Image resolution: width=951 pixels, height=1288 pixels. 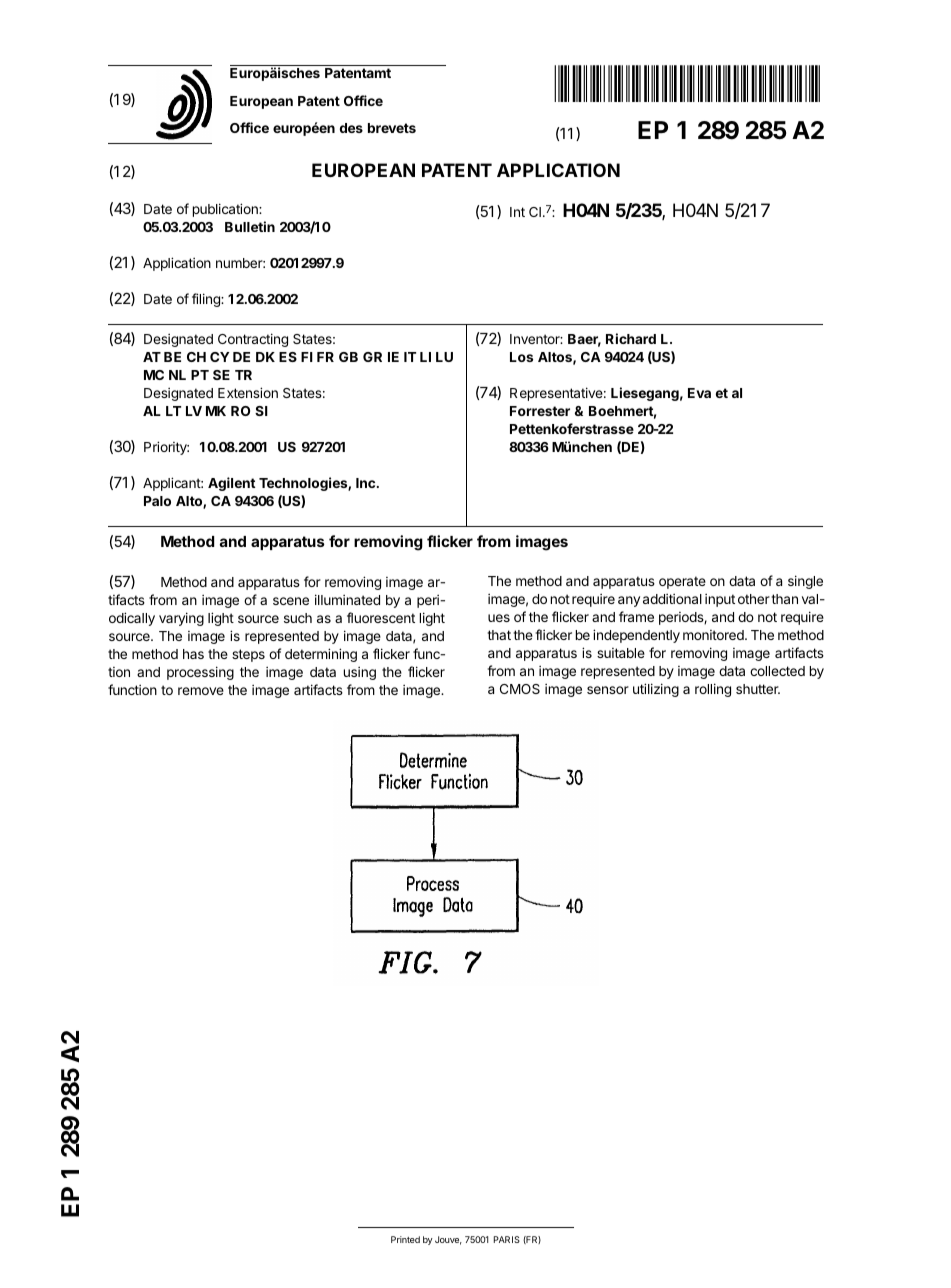 What do you see at coordinates (232, 484) in the screenshot?
I see `Agilent` at bounding box center [232, 484].
